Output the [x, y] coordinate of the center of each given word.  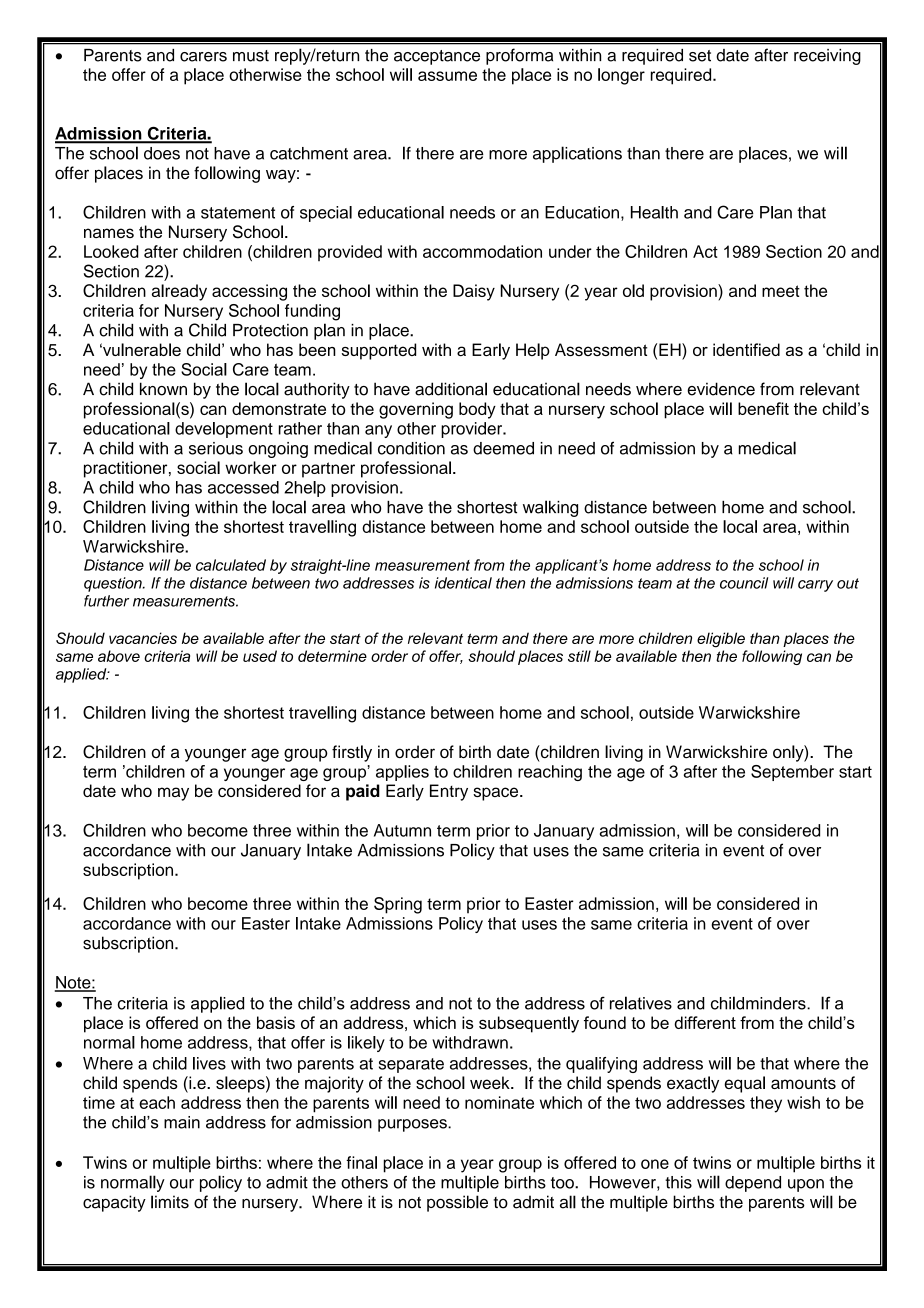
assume [447, 76]
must [251, 56]
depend [753, 1184]
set [700, 56]
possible [457, 1203]
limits [170, 1202]
